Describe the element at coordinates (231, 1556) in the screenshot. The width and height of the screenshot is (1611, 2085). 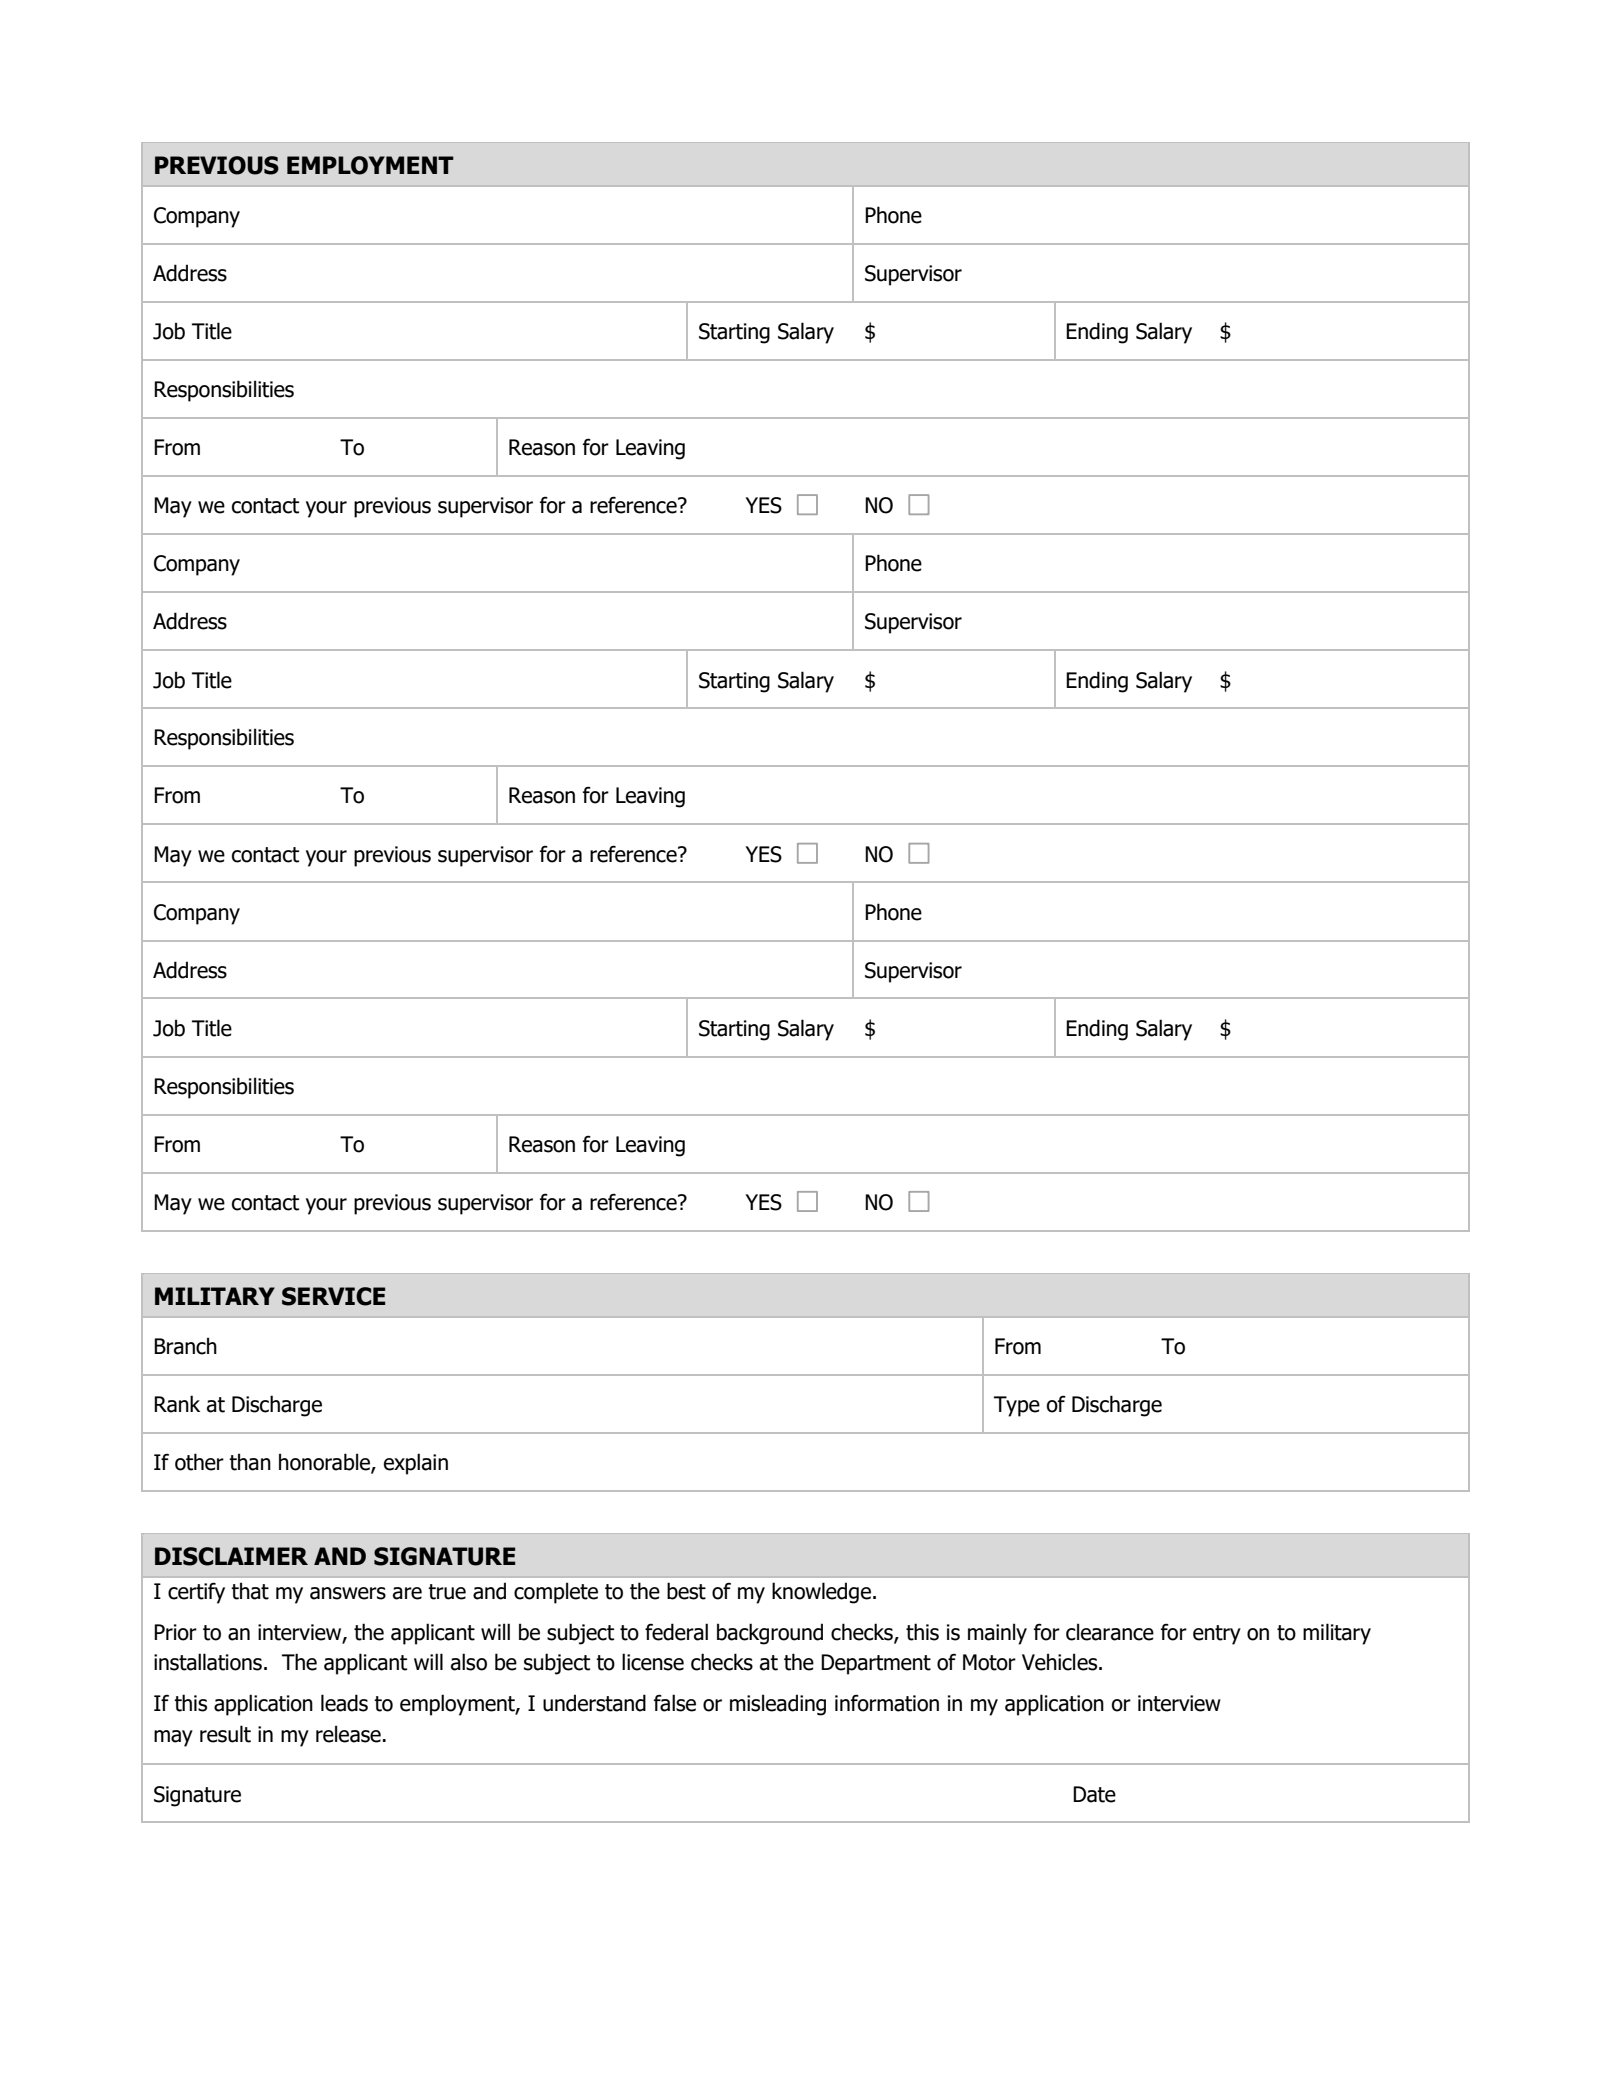
I see `DISCLAIMER` at that location.
